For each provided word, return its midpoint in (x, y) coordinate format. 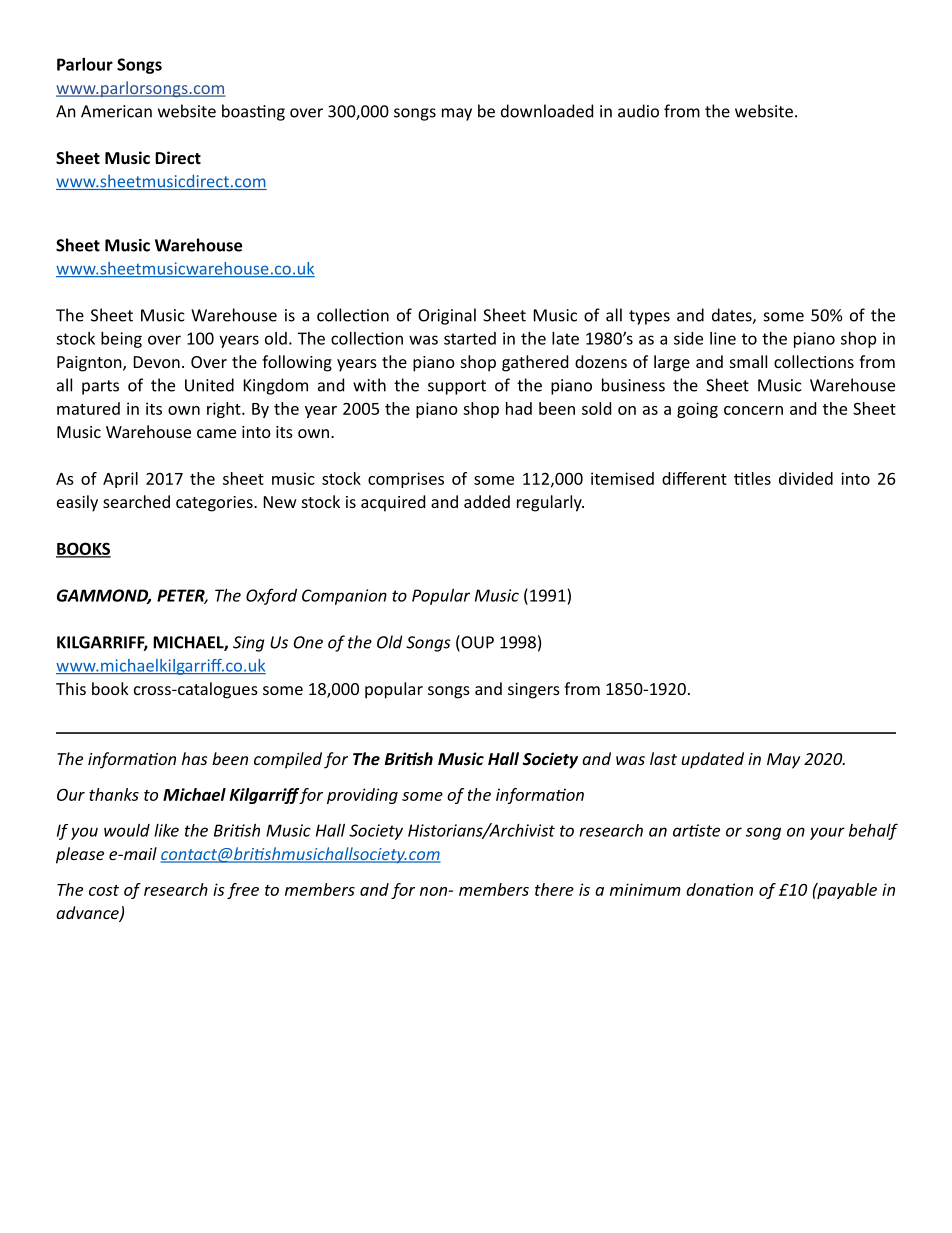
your (827, 833)
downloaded (547, 111)
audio (638, 111)
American (116, 111)
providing (362, 796)
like (166, 830)
